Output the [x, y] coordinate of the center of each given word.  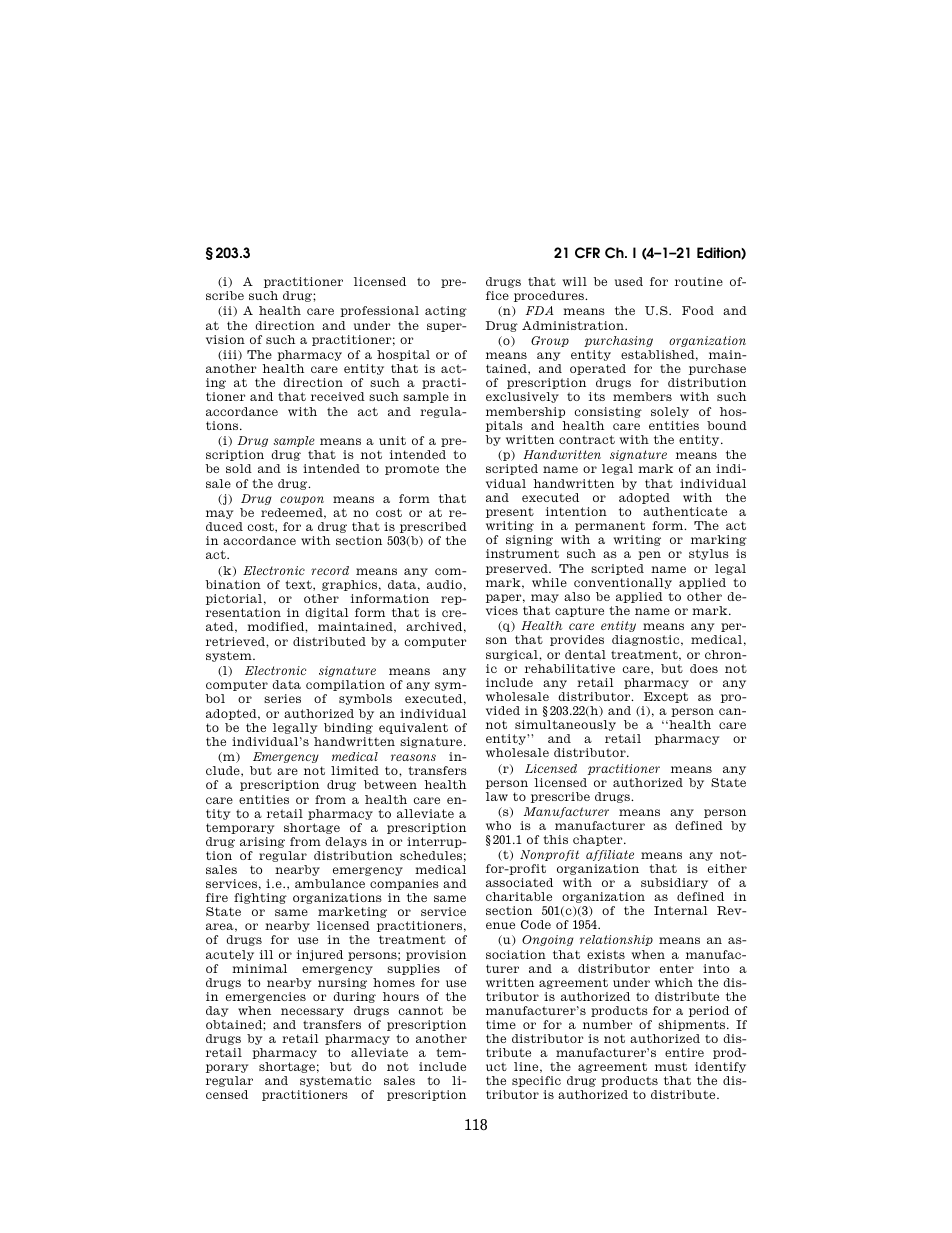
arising [262, 842]
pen [649, 555]
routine [699, 281]
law [497, 796]
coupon [302, 500]
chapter [599, 840]
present [510, 512]
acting [446, 311]
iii [230, 355]
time [501, 1024]
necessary [312, 1012]
